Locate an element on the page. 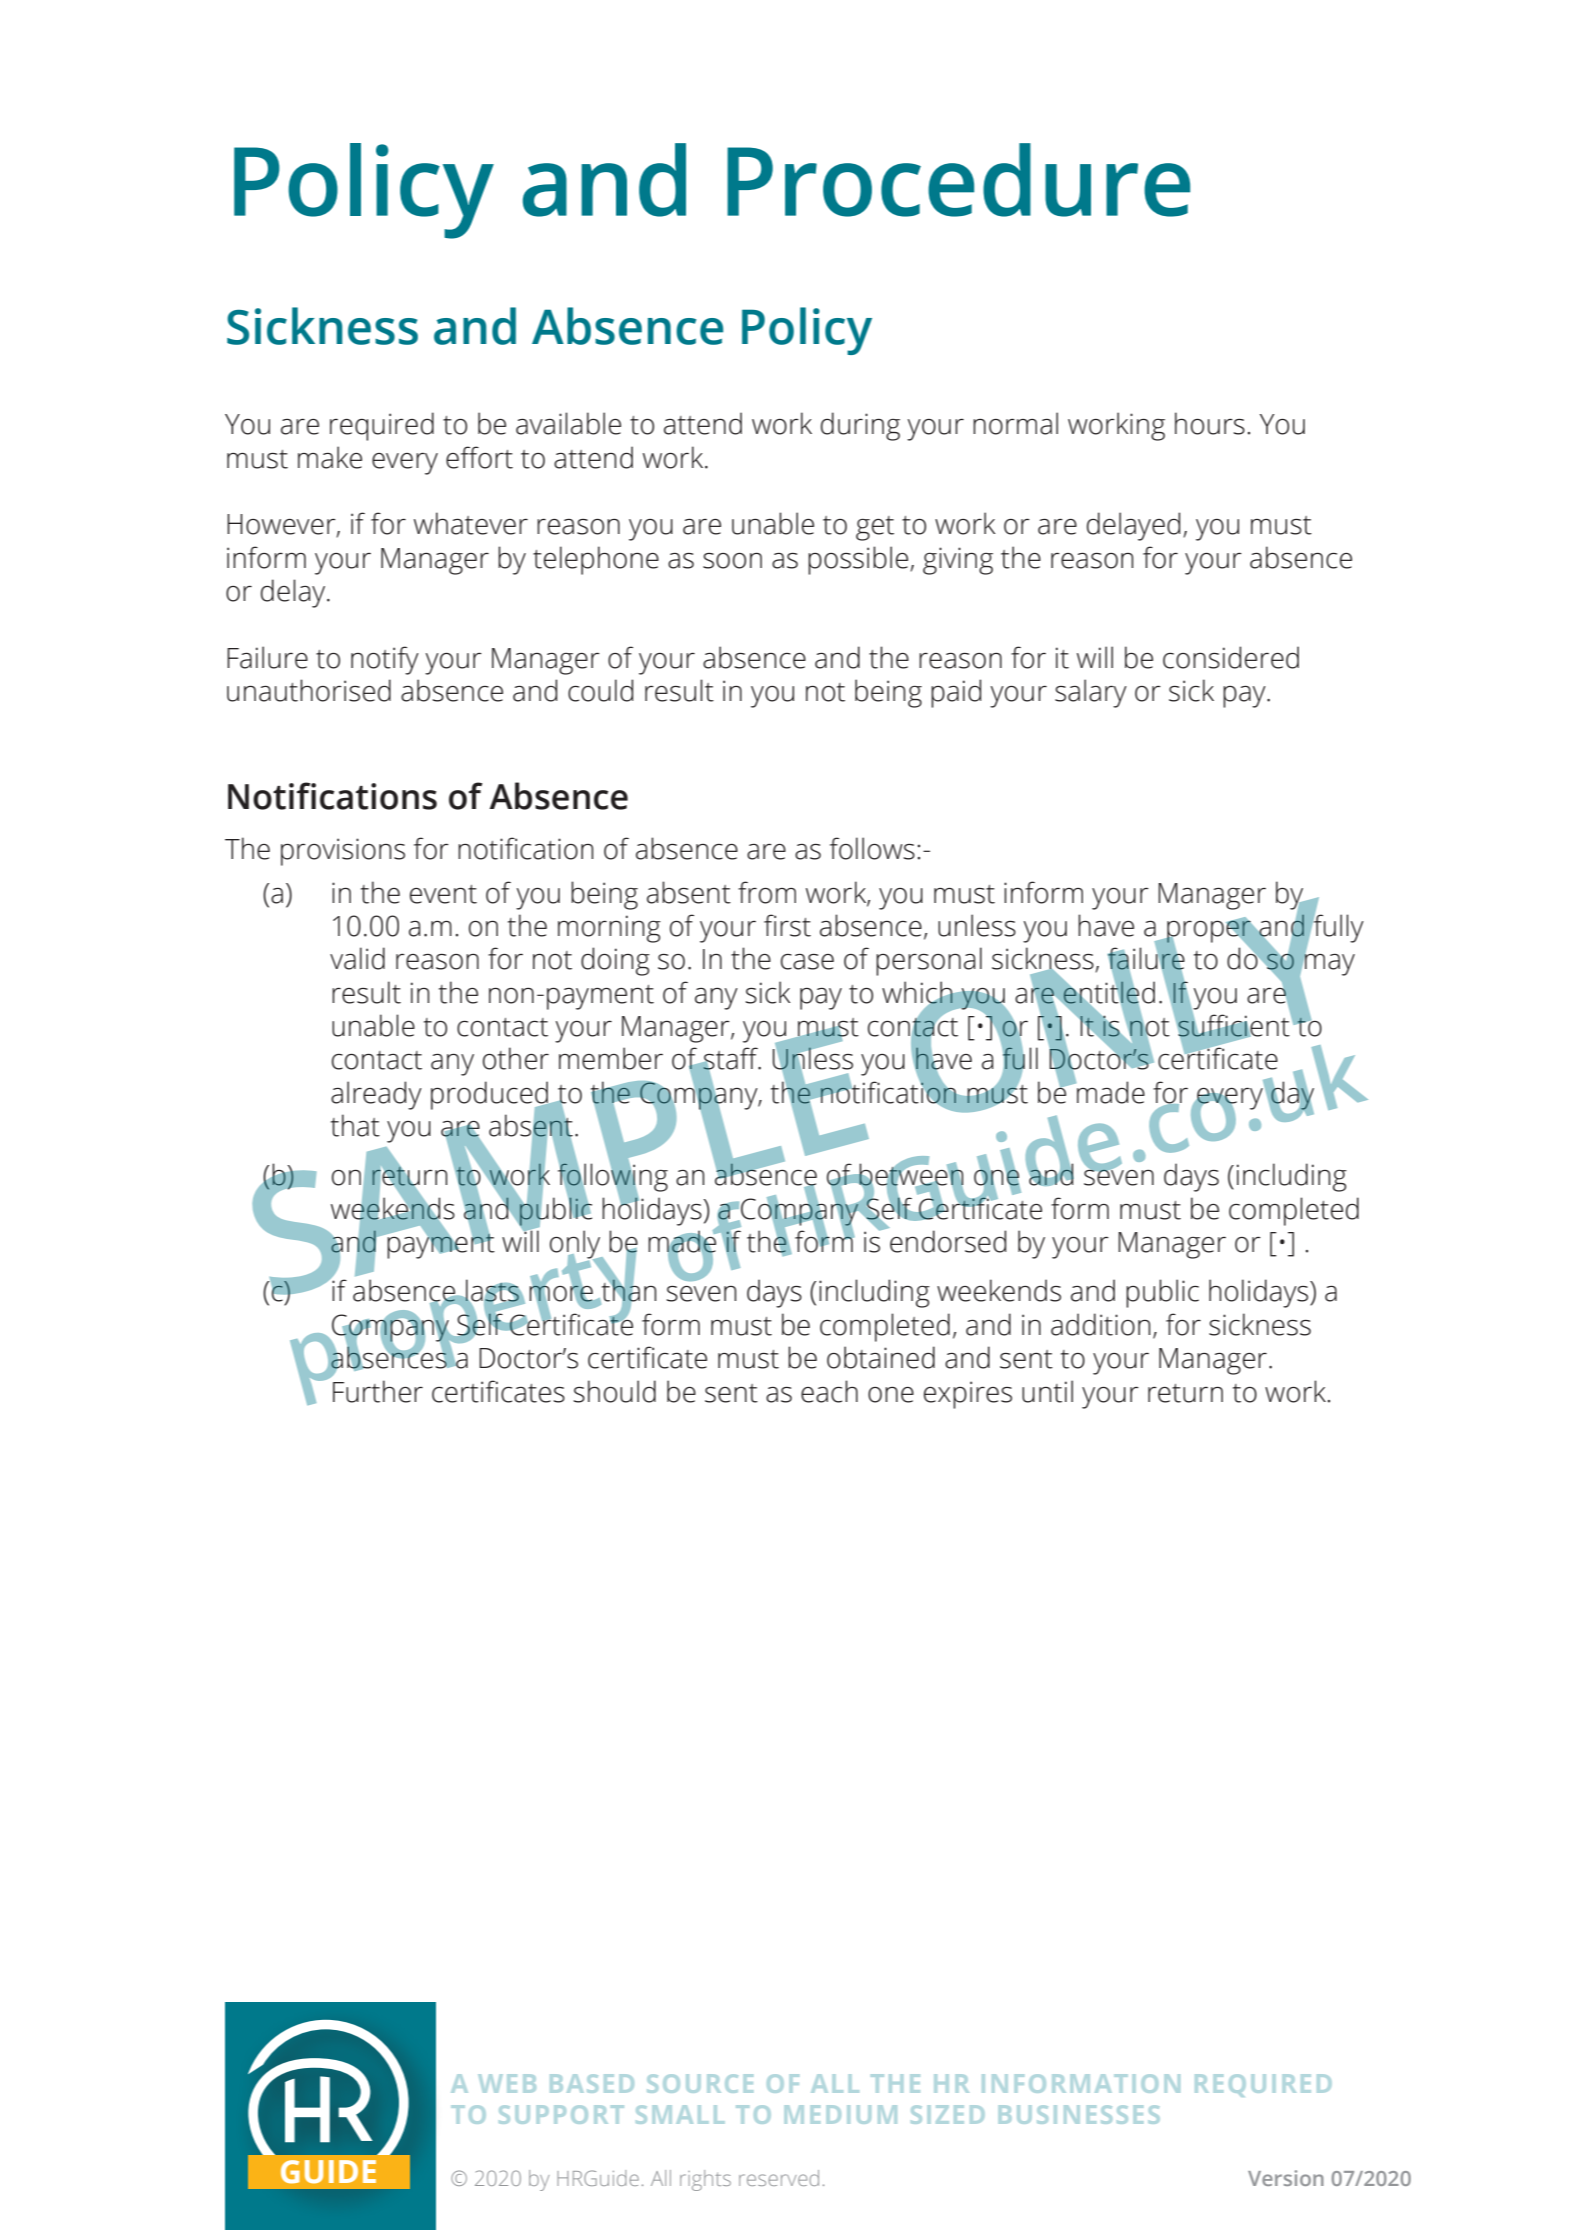  hours is located at coordinates (1210, 423).
